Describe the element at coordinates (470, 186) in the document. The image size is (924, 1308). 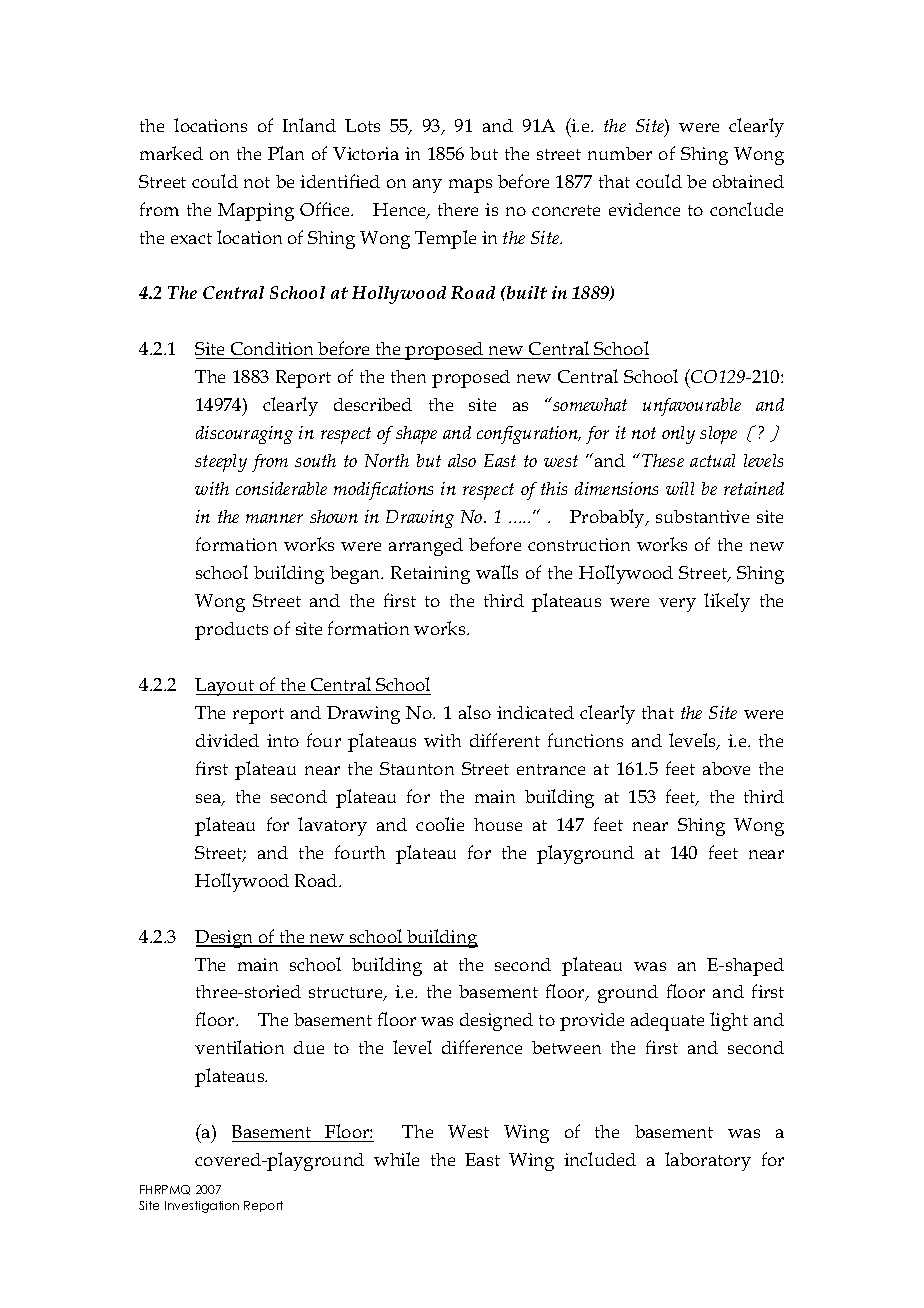
I see `maps` at that location.
